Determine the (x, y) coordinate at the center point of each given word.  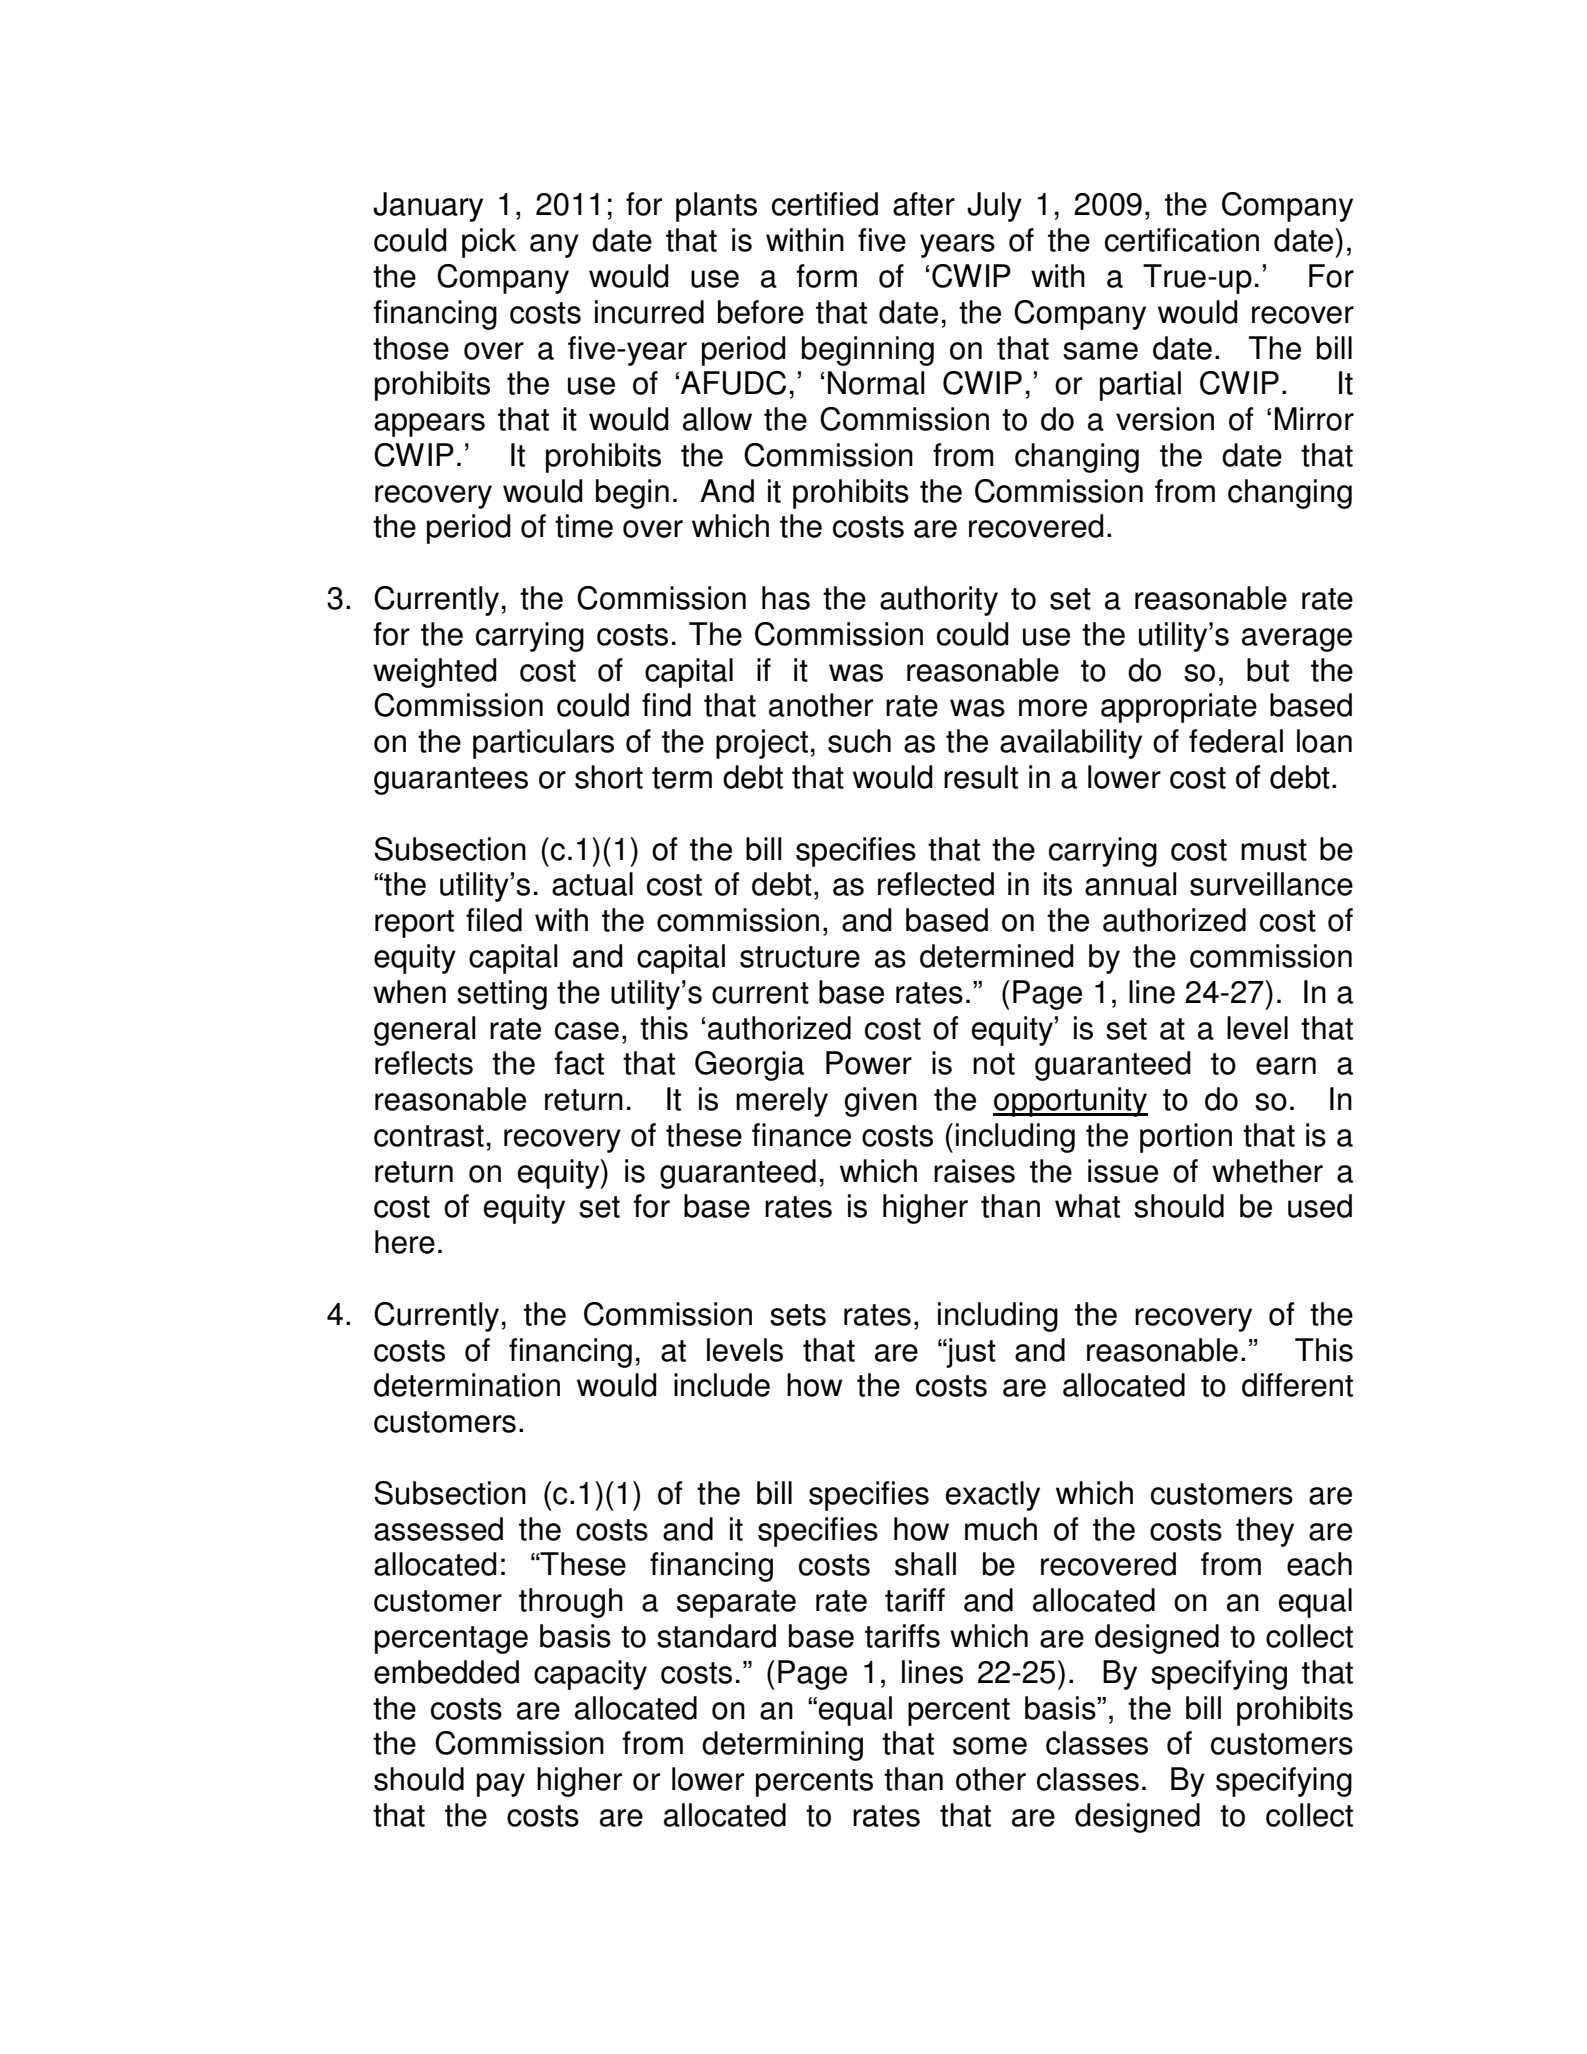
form (826, 276)
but (1268, 670)
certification (1182, 240)
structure (800, 957)
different (1297, 1385)
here (405, 1242)
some (990, 1746)
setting (502, 995)
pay (501, 1785)
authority (939, 601)
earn (1286, 1066)
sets (798, 1315)
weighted (435, 673)
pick (489, 243)
